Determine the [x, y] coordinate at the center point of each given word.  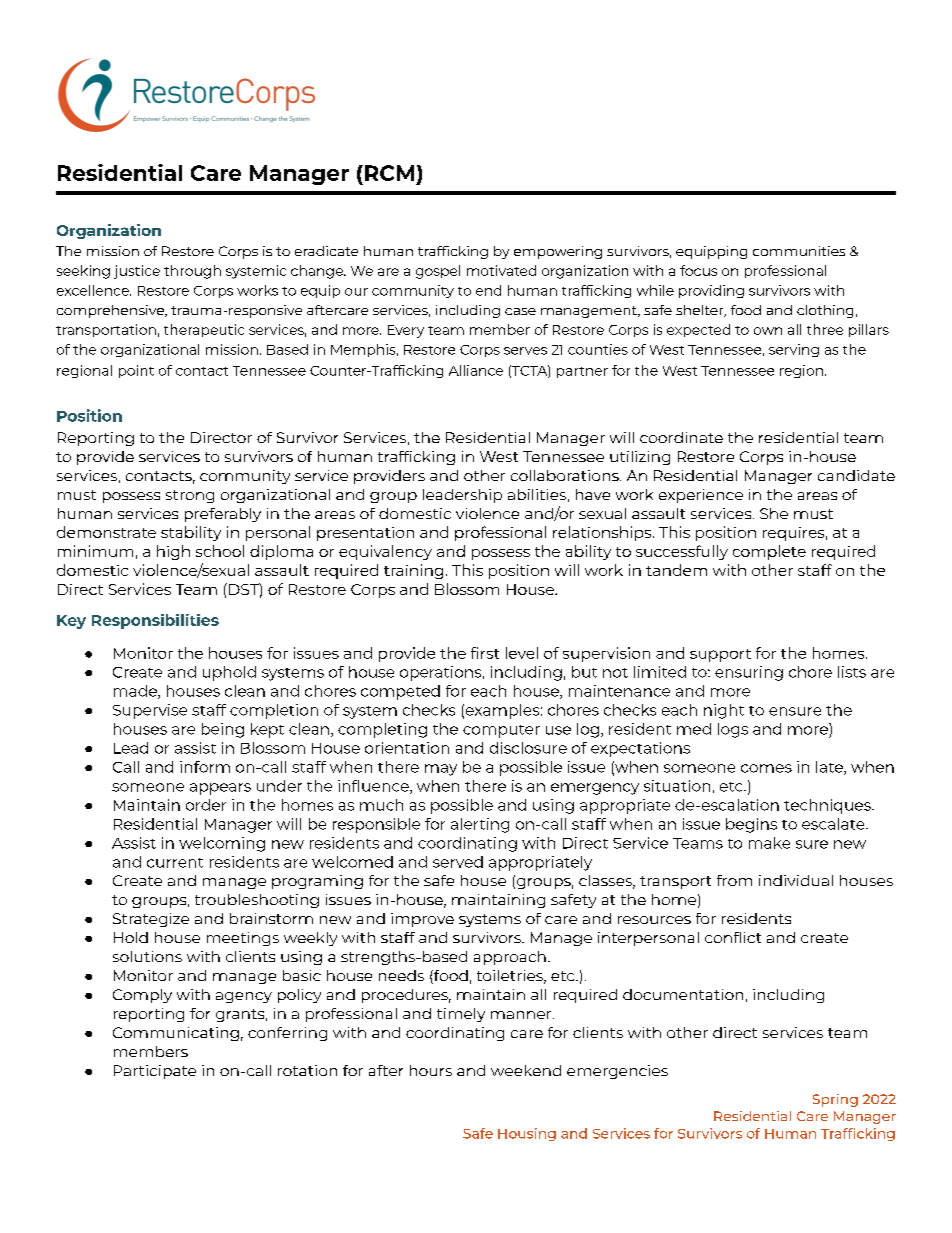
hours [431, 1070]
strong [190, 496]
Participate [155, 1072]
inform [205, 767]
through [192, 272]
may [441, 770]
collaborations [566, 475]
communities [799, 251]
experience [701, 496]
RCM [389, 173]
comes [766, 768]
